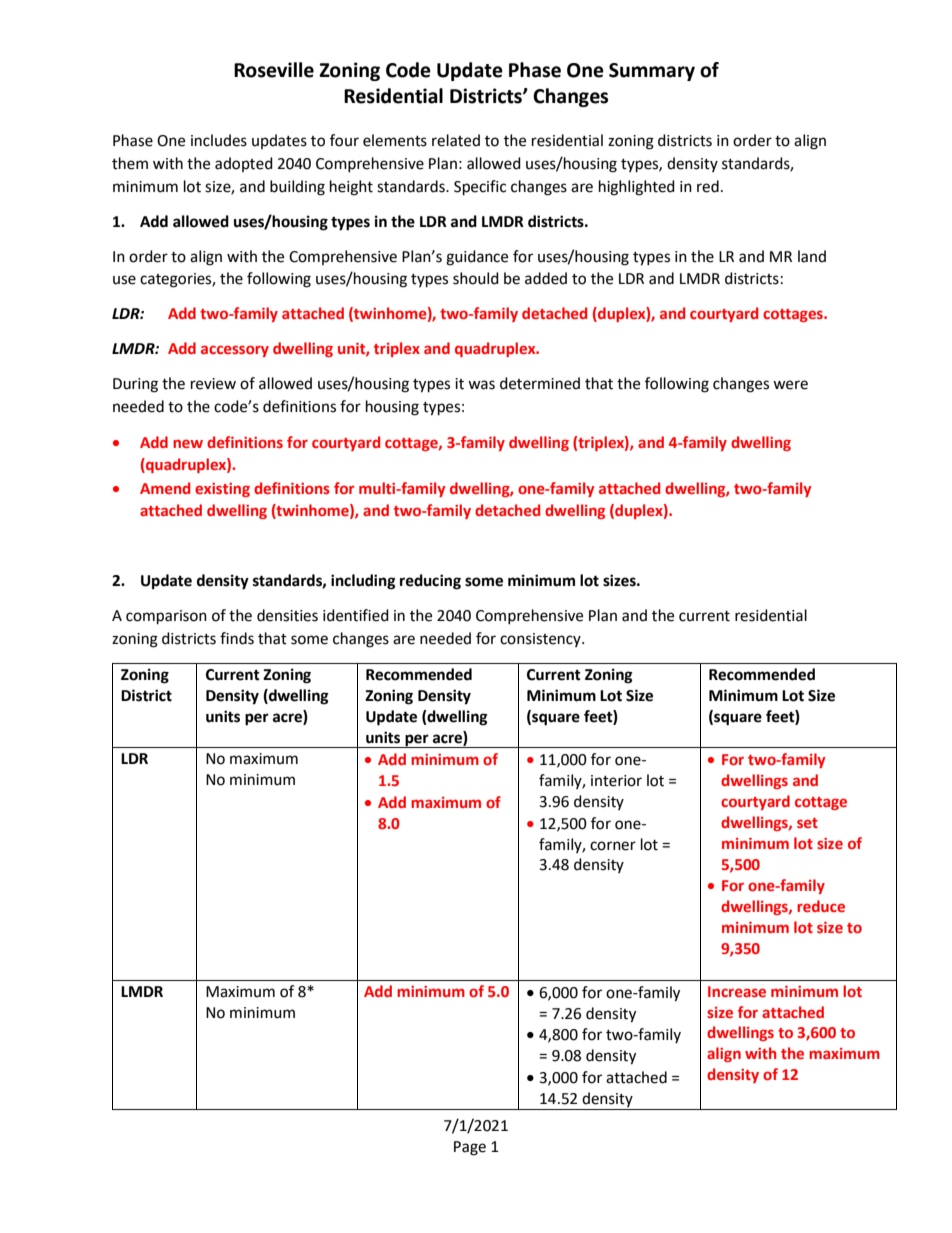 This document has width=952, height=1233. Describe the element at coordinates (737, 991) in the document. I see `Increase` at that location.
